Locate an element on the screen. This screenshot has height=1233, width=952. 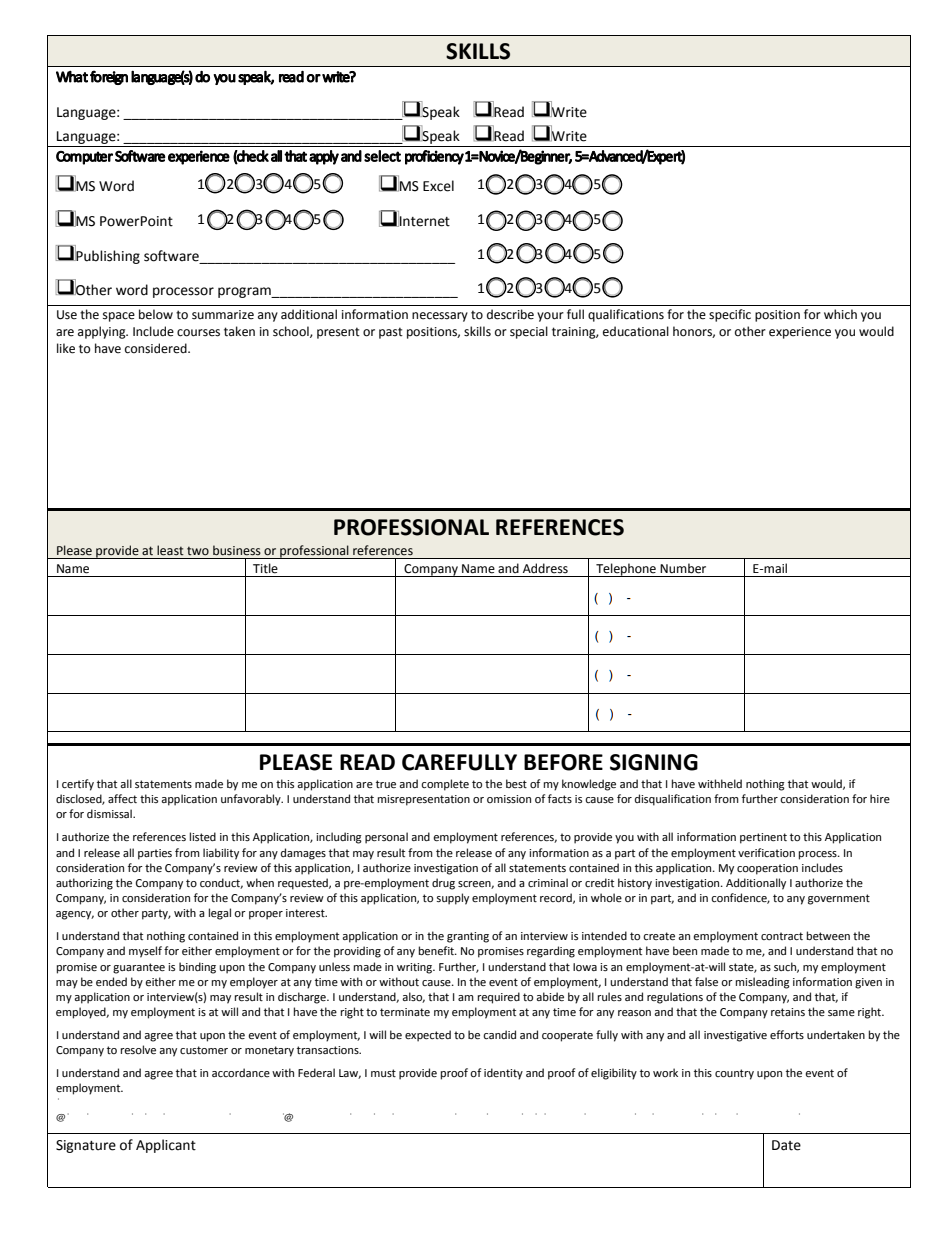
proficiency is located at coordinates (434, 157).
